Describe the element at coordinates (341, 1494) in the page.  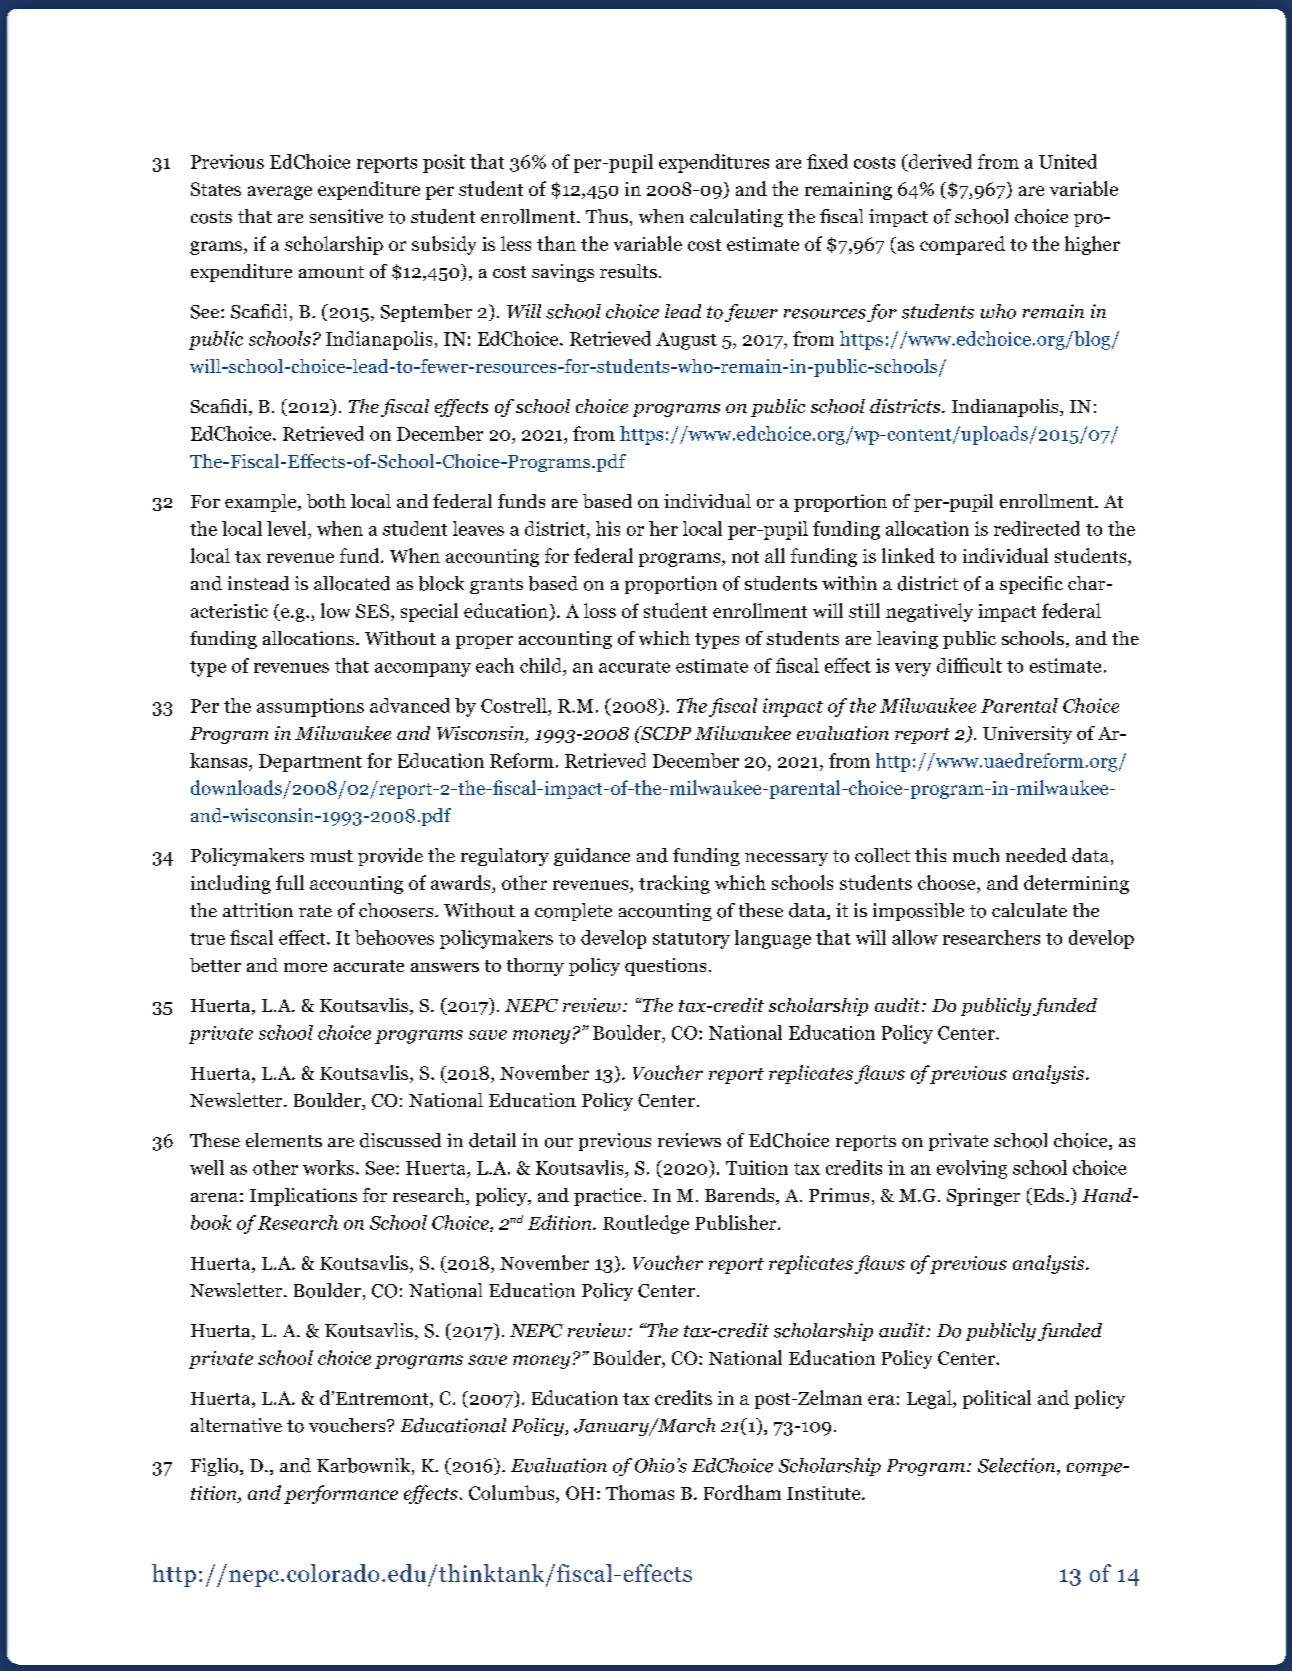
I see `performance` at that location.
